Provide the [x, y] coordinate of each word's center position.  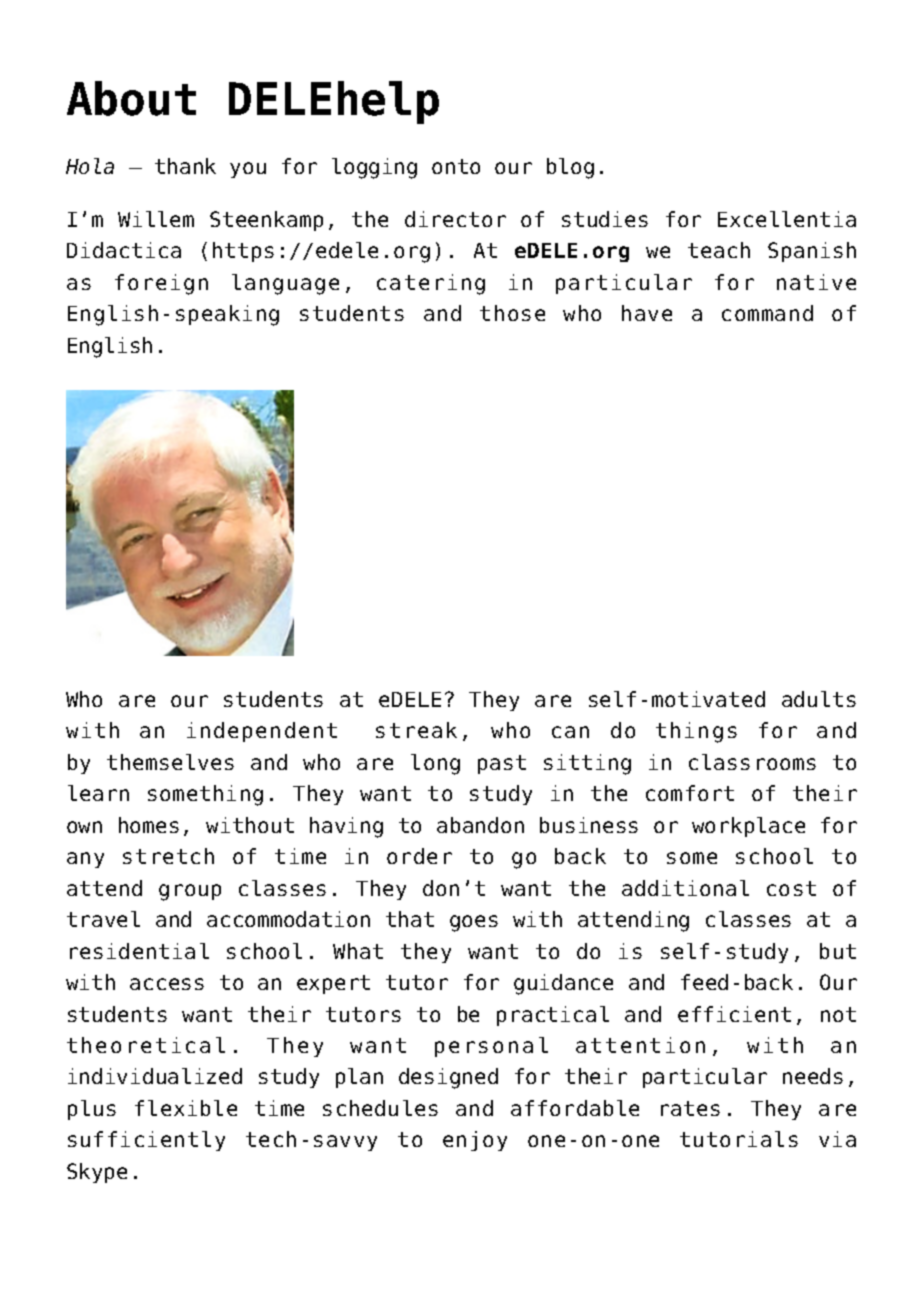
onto [456, 166]
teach [719, 250]
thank [185, 166]
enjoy [475, 1141]
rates [690, 1108]
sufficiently [146, 1141]
